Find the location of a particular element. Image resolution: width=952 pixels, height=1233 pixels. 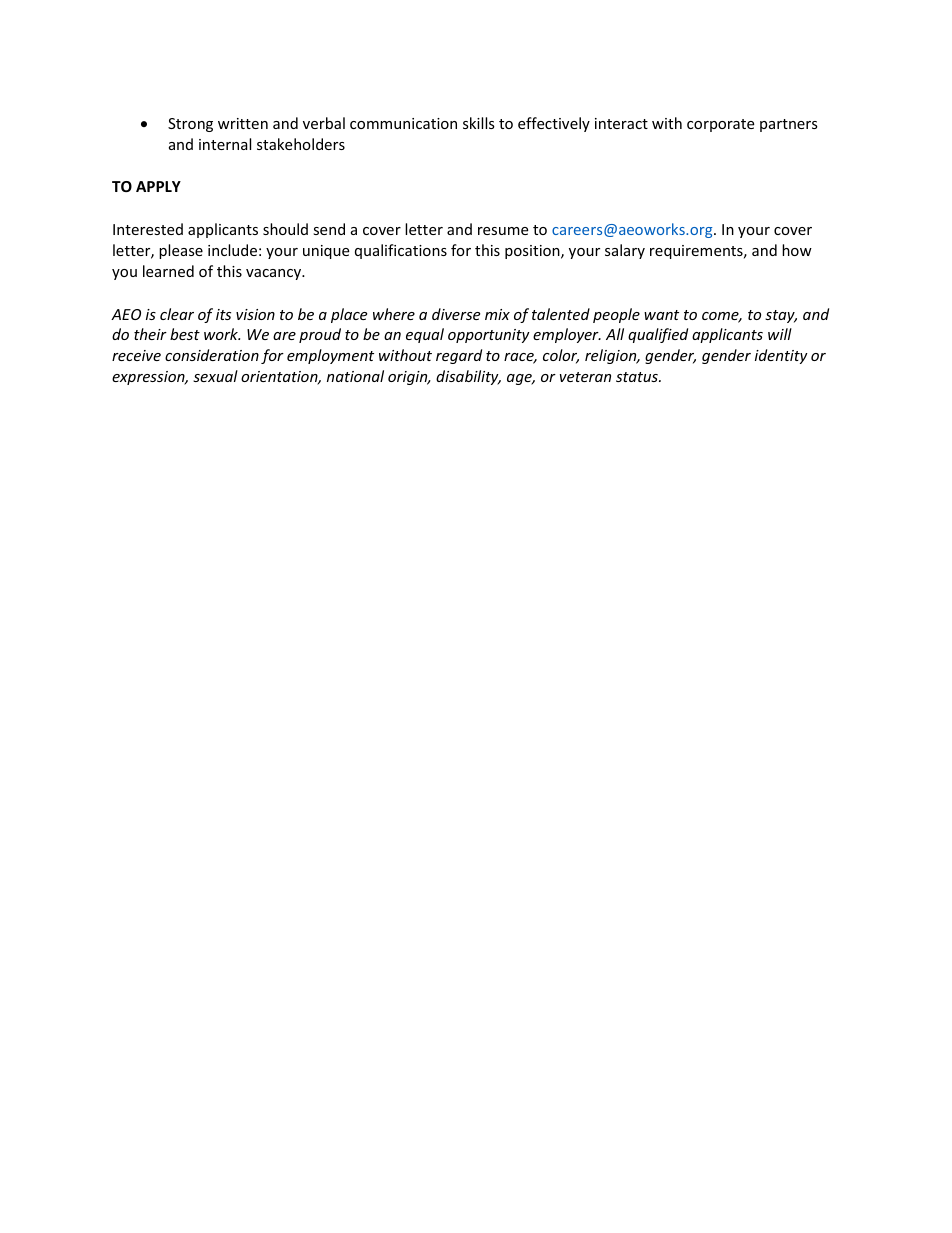

qualifications is located at coordinates (401, 251).
